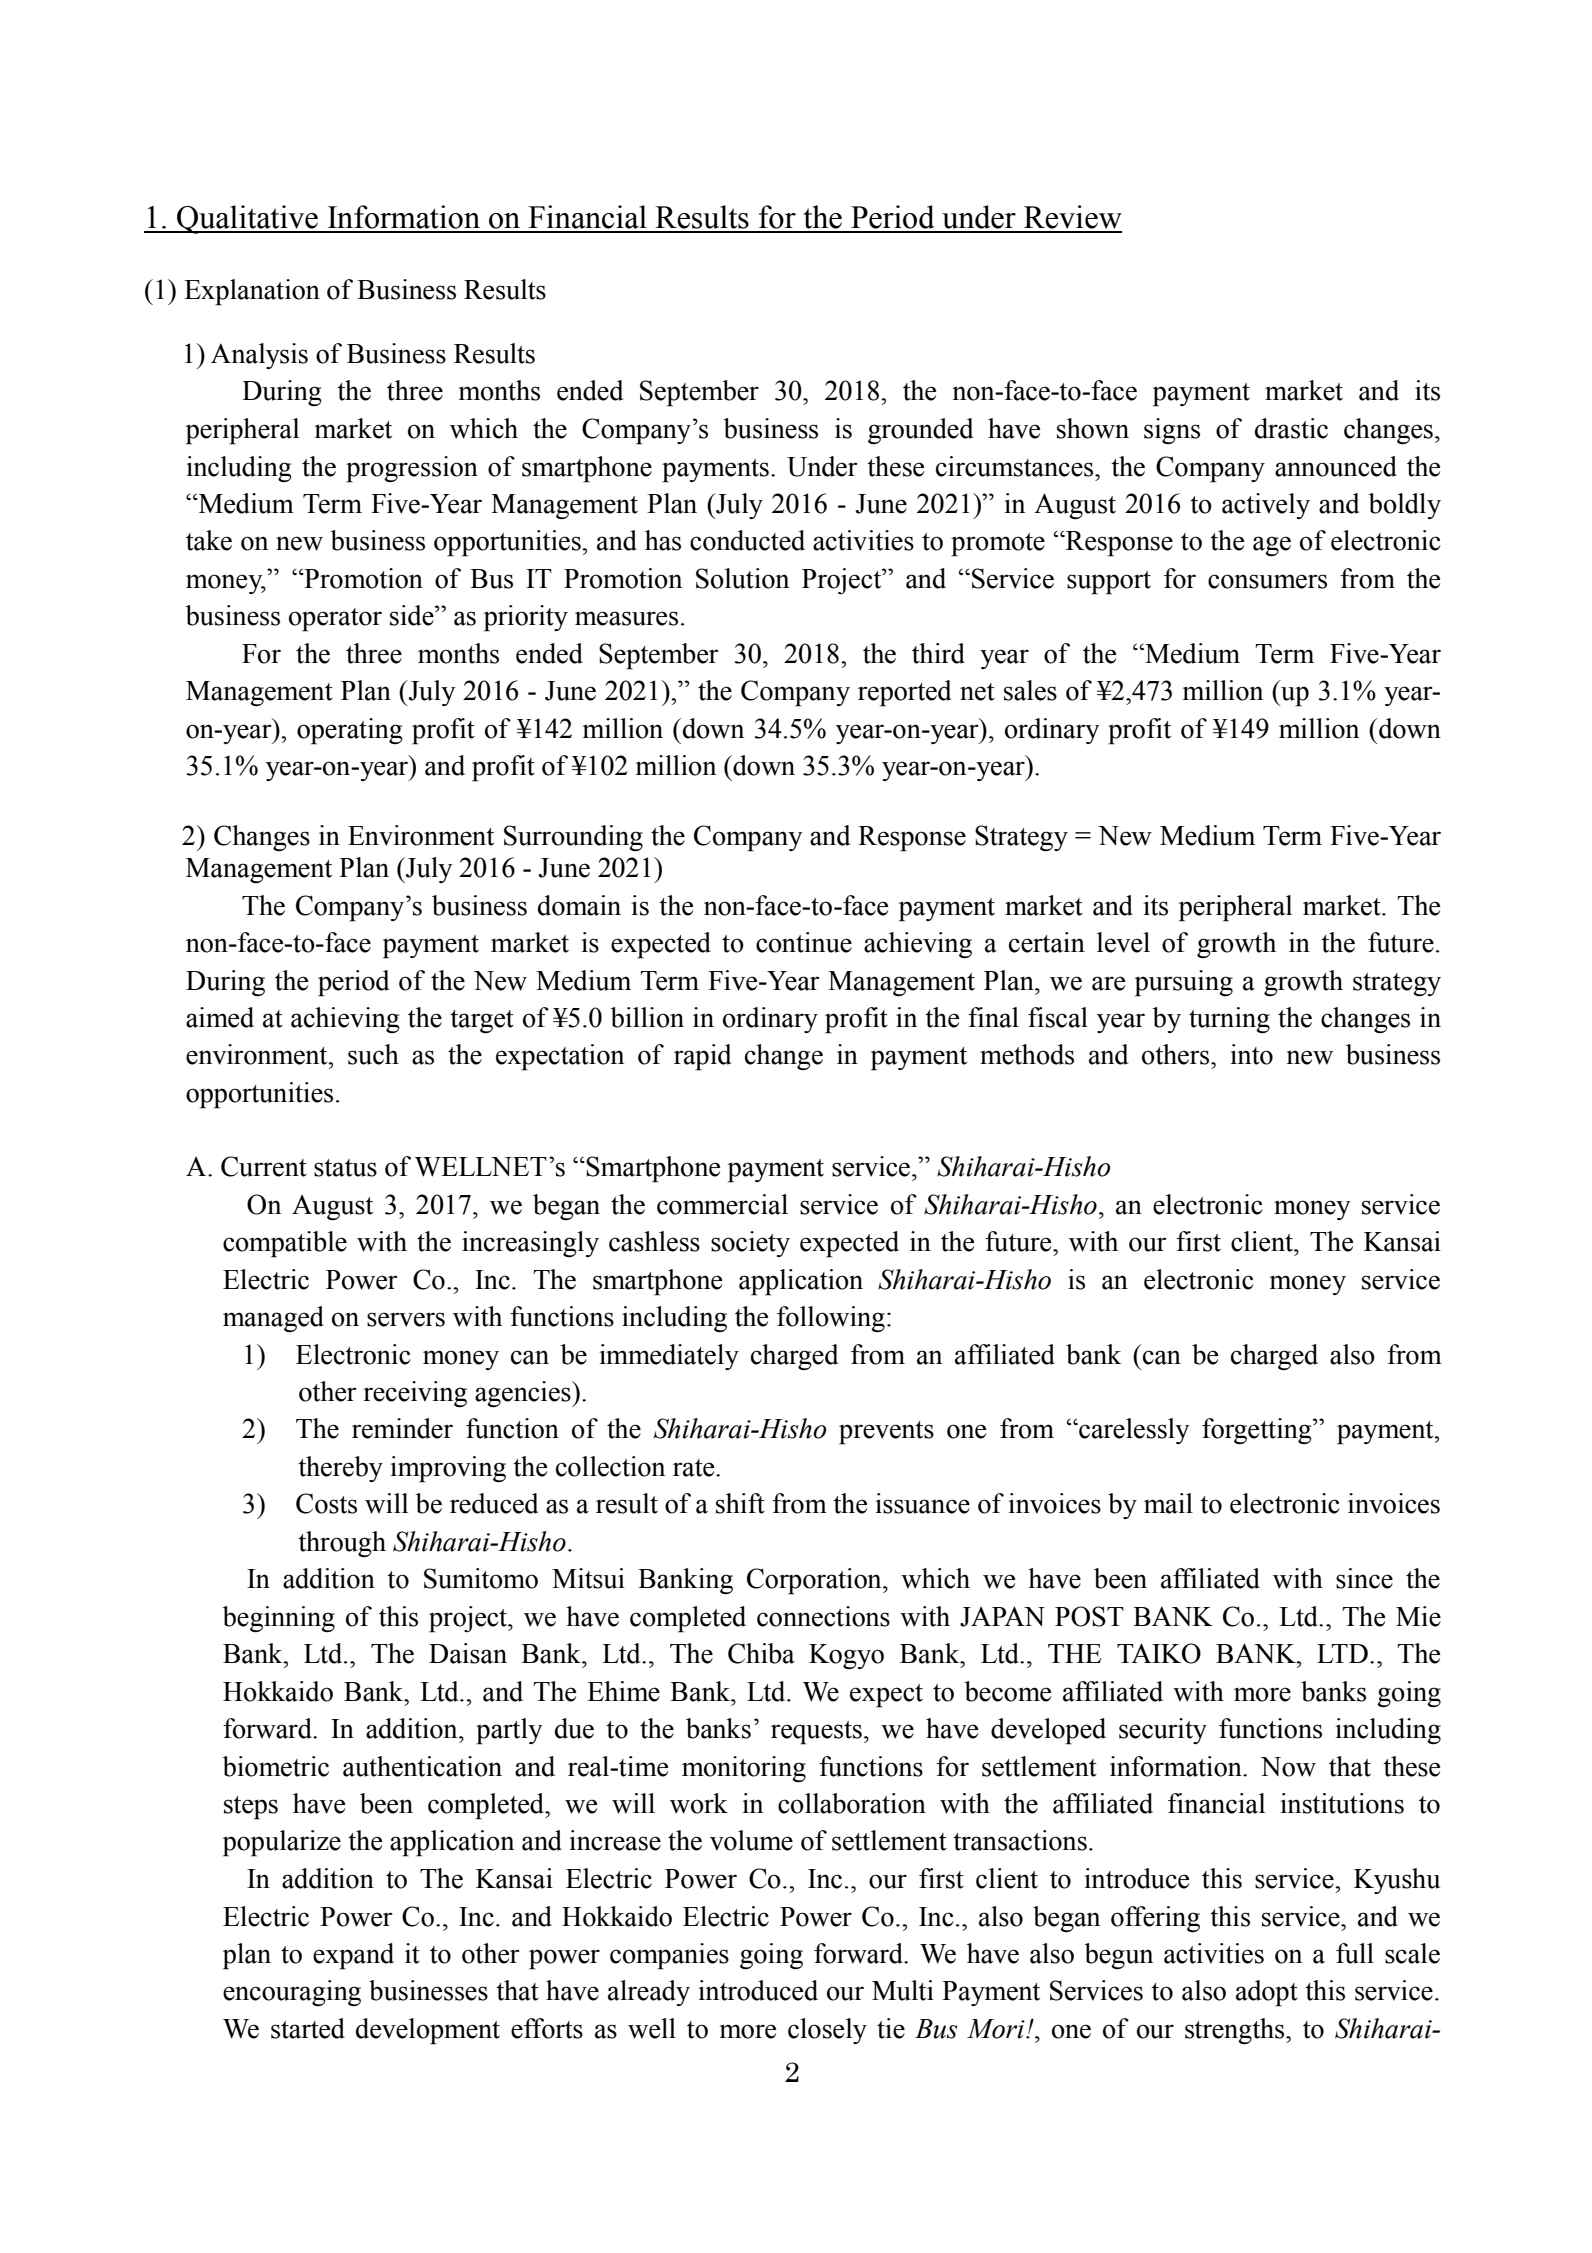  Describe the element at coordinates (247, 219) in the document. I see `Qualitative` at that location.
